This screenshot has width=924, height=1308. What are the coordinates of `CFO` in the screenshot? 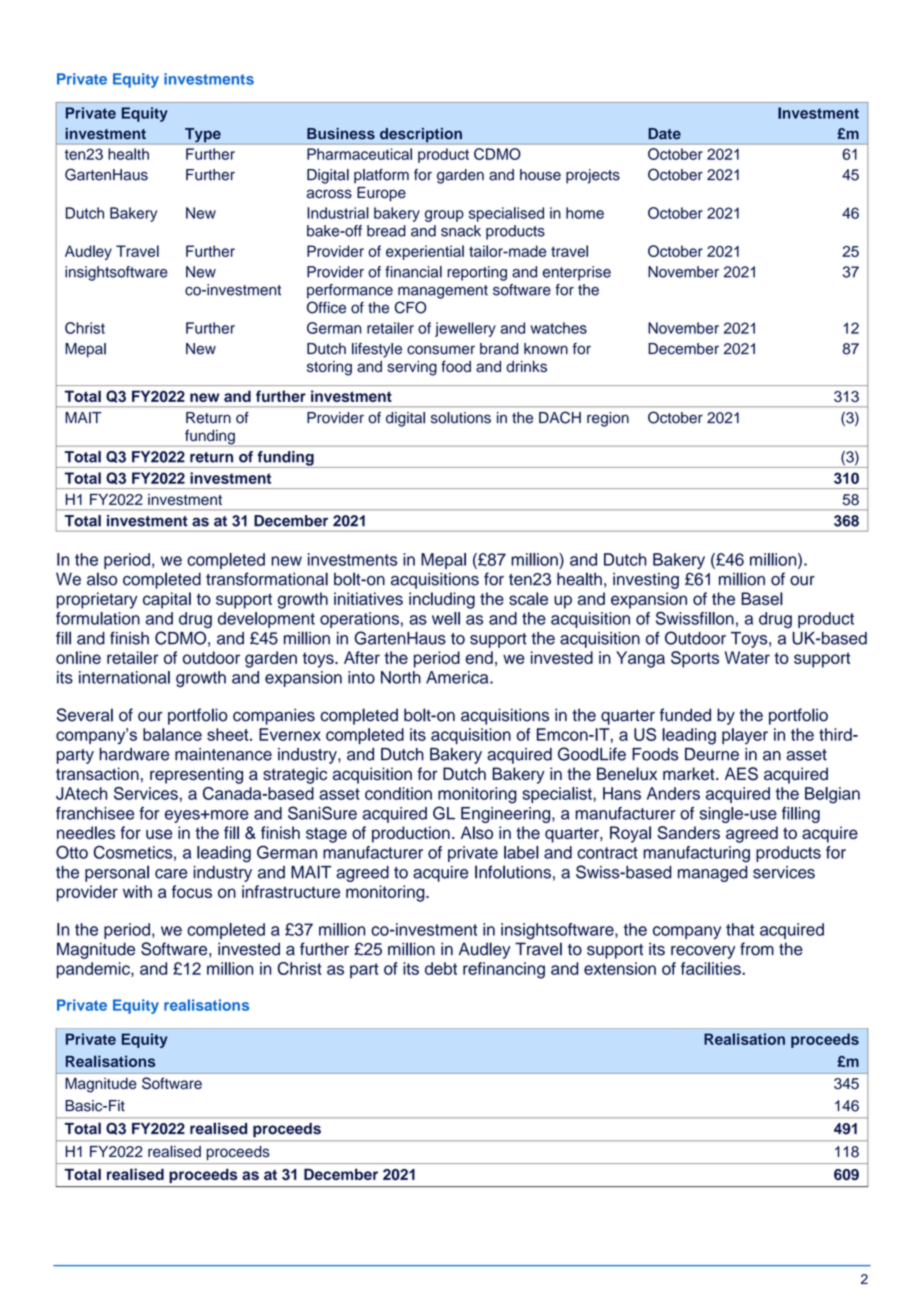 It's located at (411, 307).
